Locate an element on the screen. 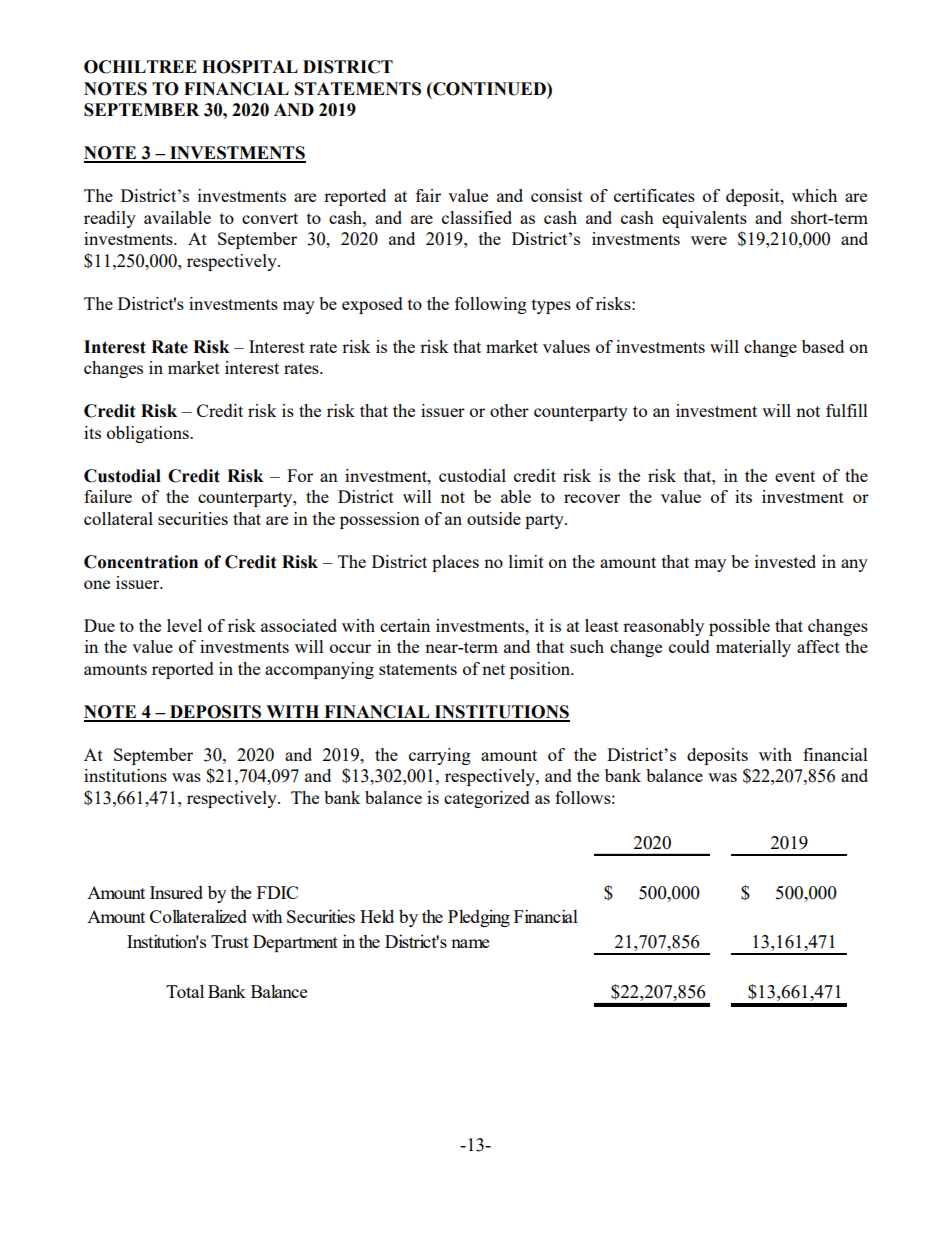  level is located at coordinates (184, 625).
